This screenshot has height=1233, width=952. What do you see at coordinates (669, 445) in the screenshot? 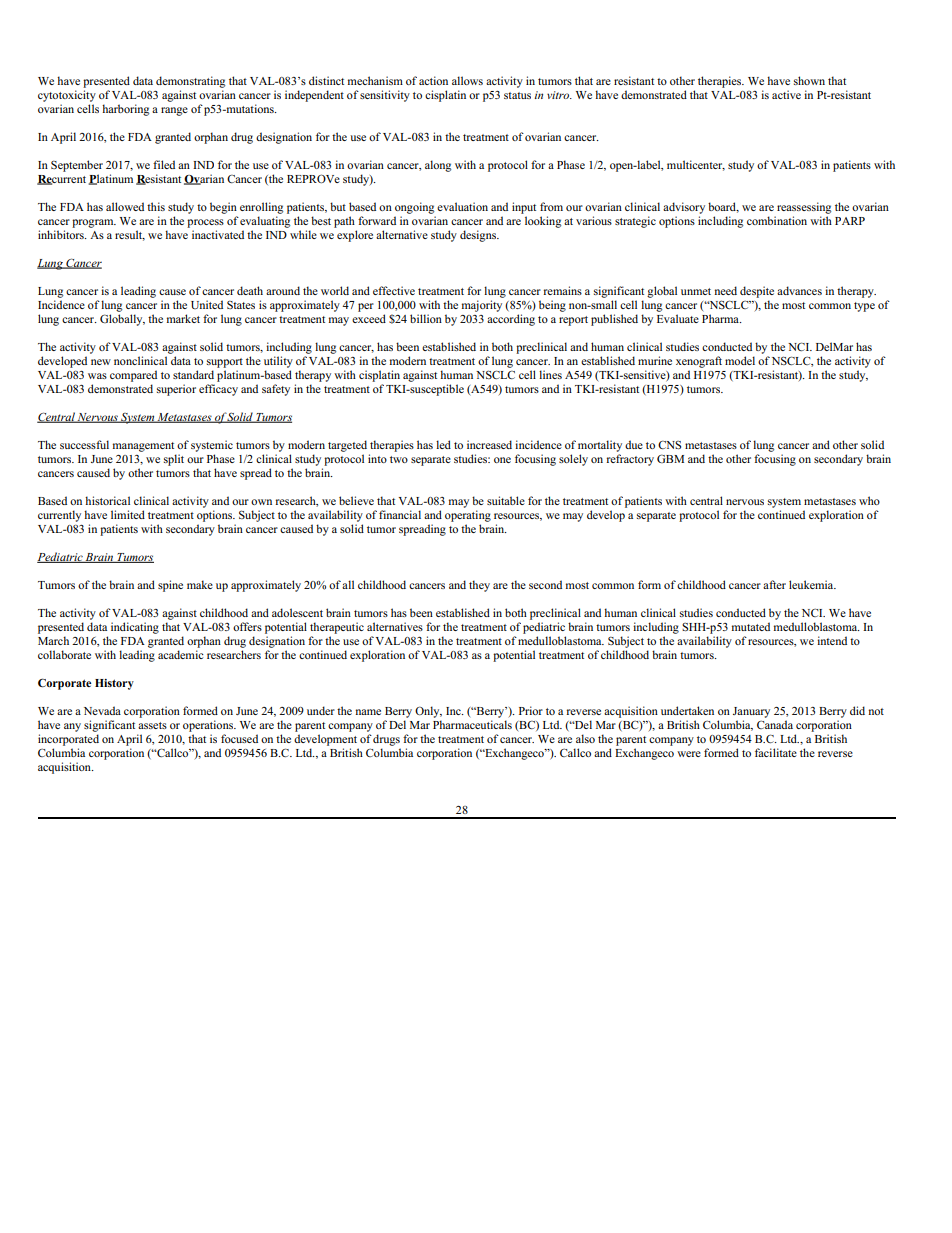
I see `CNS` at bounding box center [669, 445].
